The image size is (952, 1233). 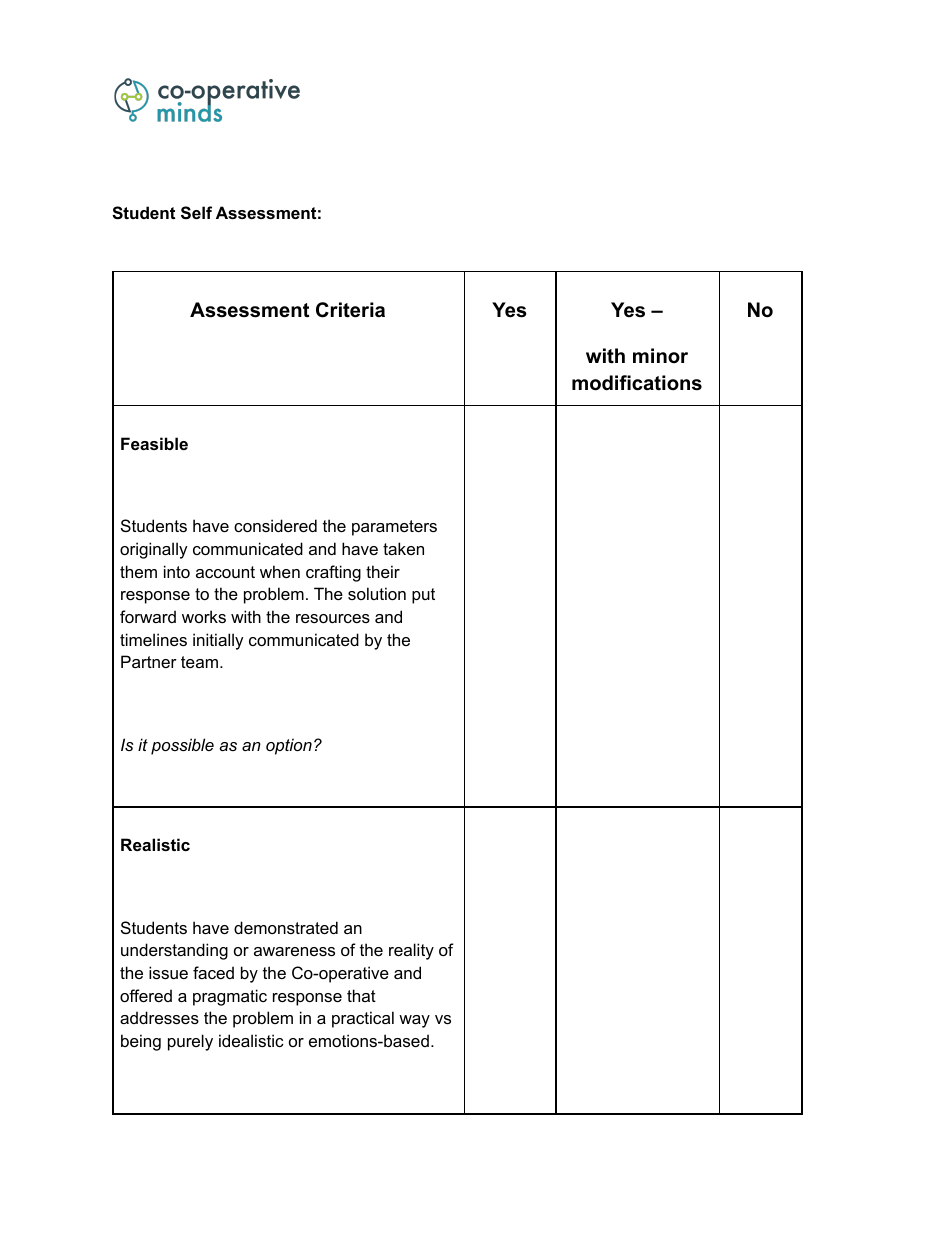 What do you see at coordinates (350, 310) in the image?
I see `Criteria` at bounding box center [350, 310].
